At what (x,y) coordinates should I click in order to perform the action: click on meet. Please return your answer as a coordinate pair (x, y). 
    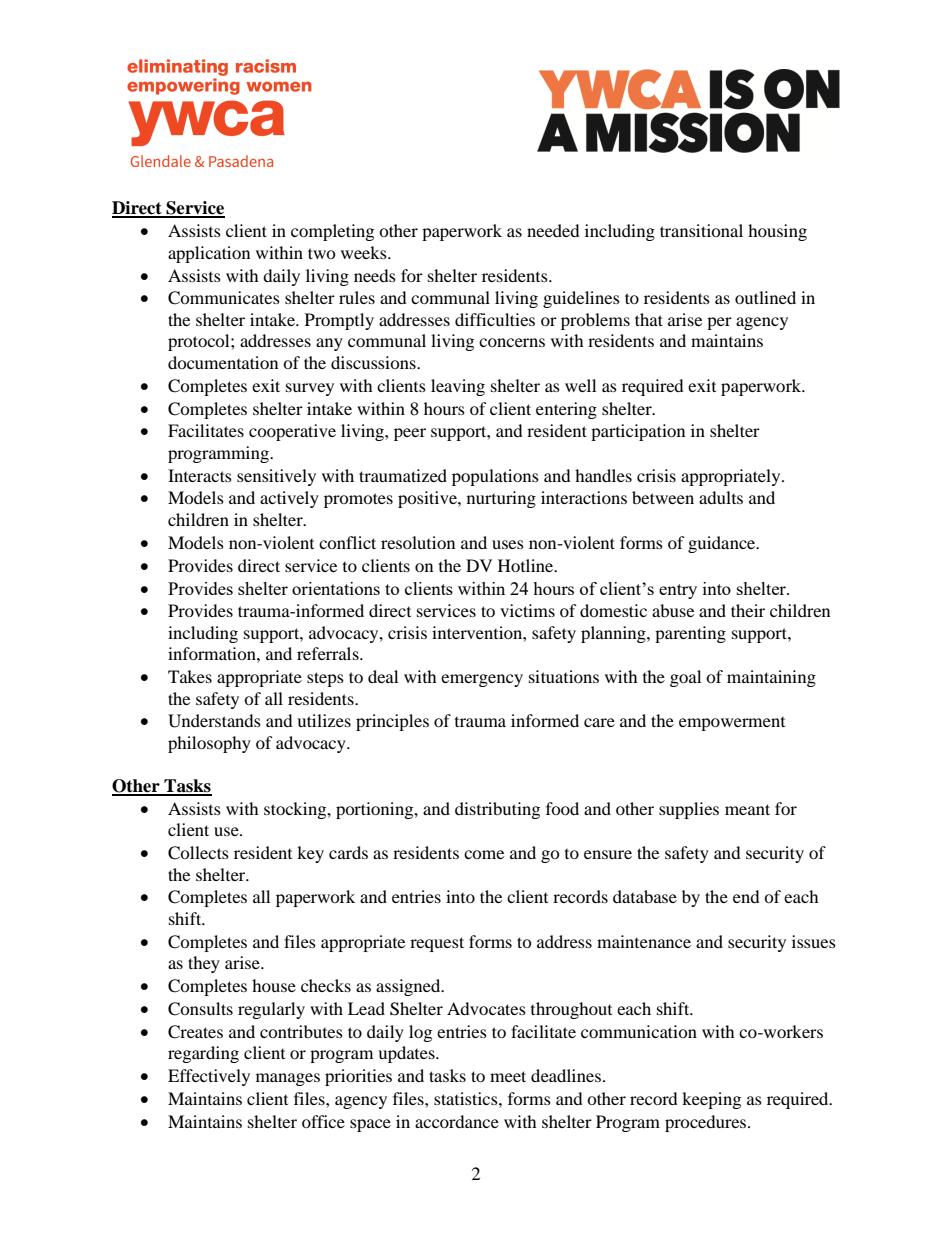
    Looking at the image, I should click on (508, 1076).
